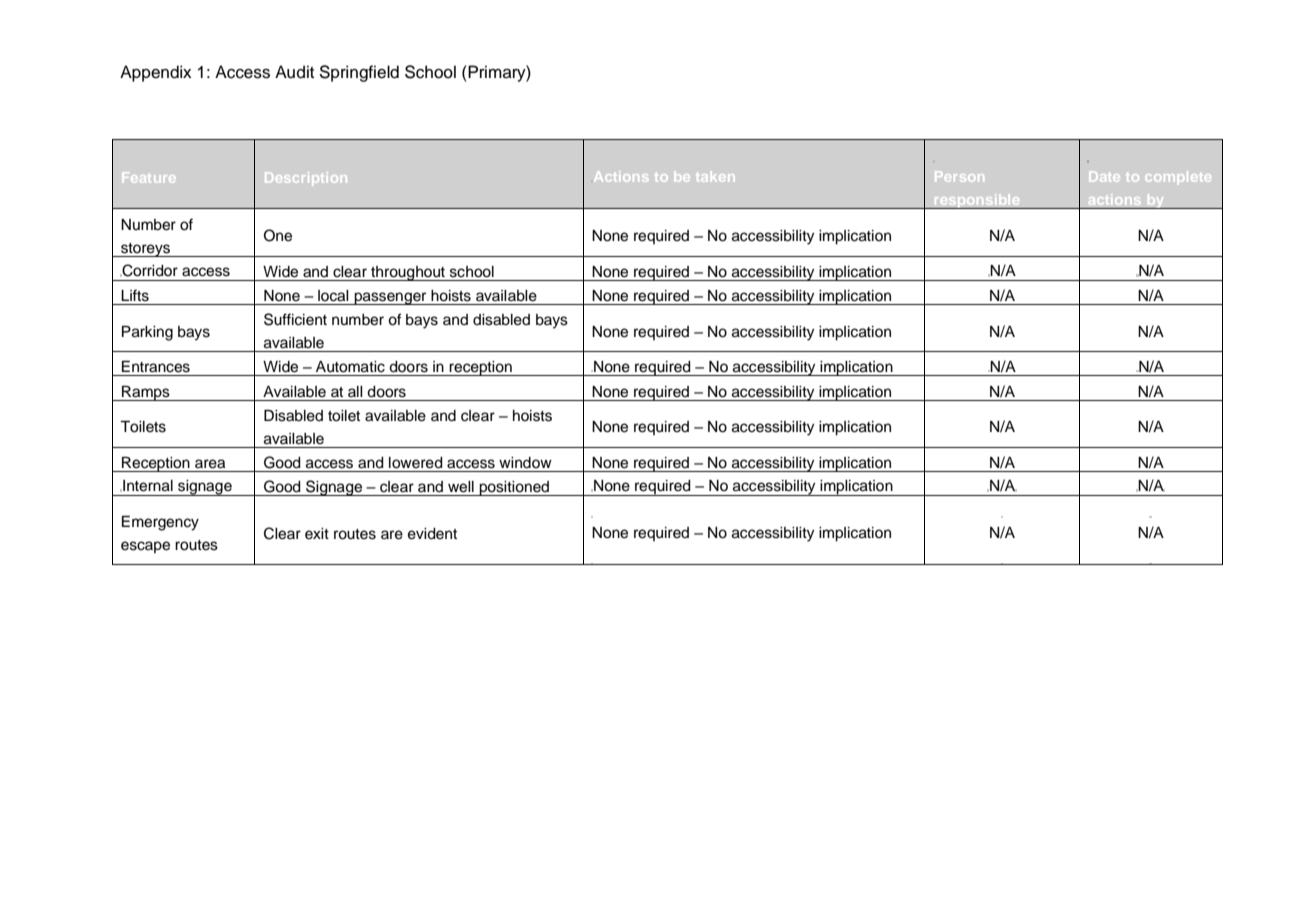  I want to click on throughout, so click(408, 273).
